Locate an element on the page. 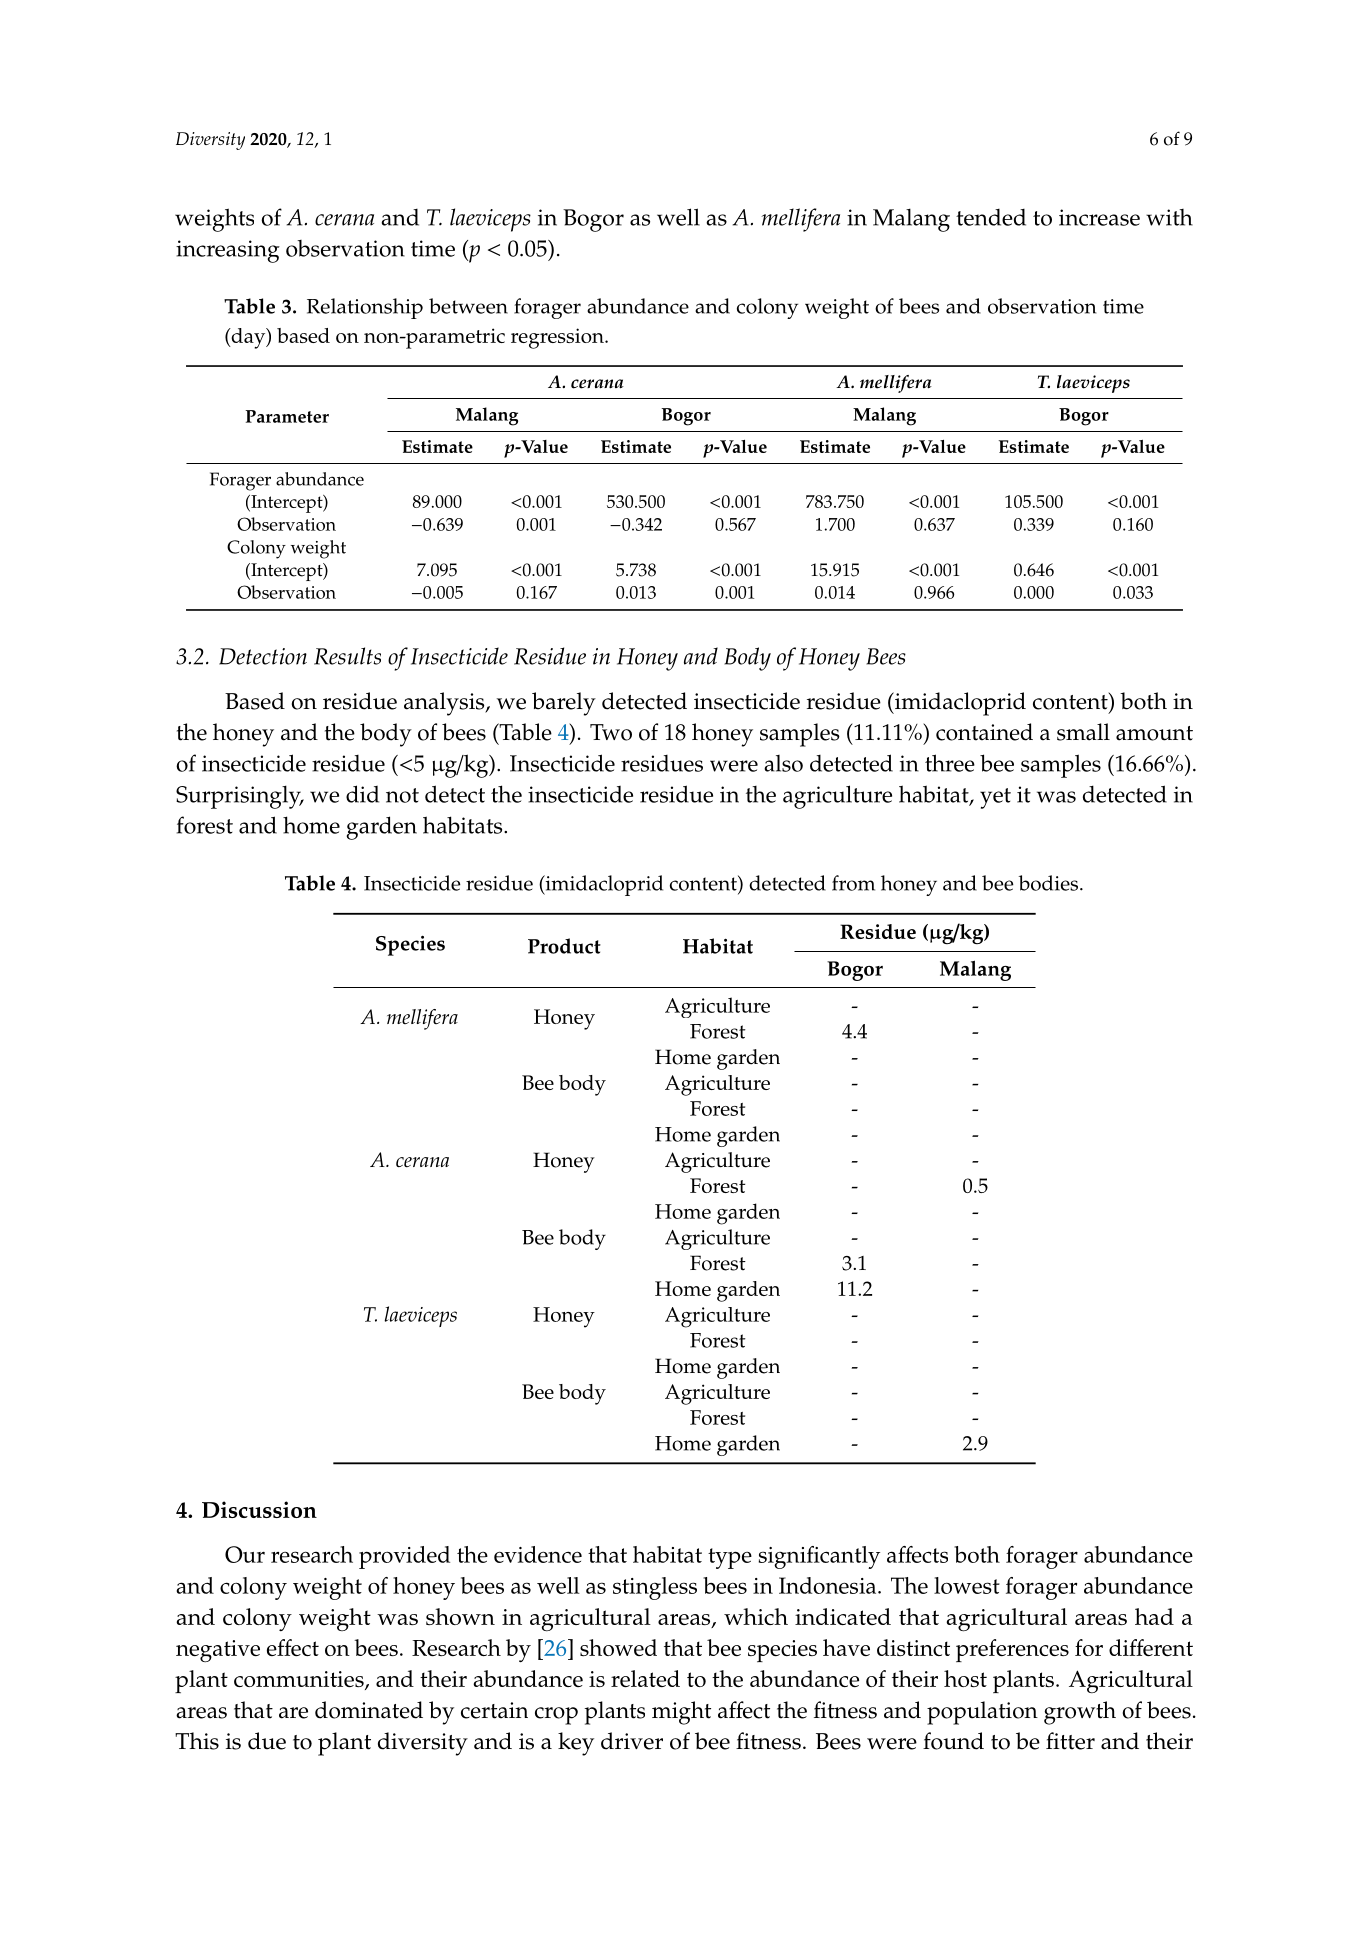 The height and width of the image is (1937, 1369). Product is located at coordinates (564, 946).
